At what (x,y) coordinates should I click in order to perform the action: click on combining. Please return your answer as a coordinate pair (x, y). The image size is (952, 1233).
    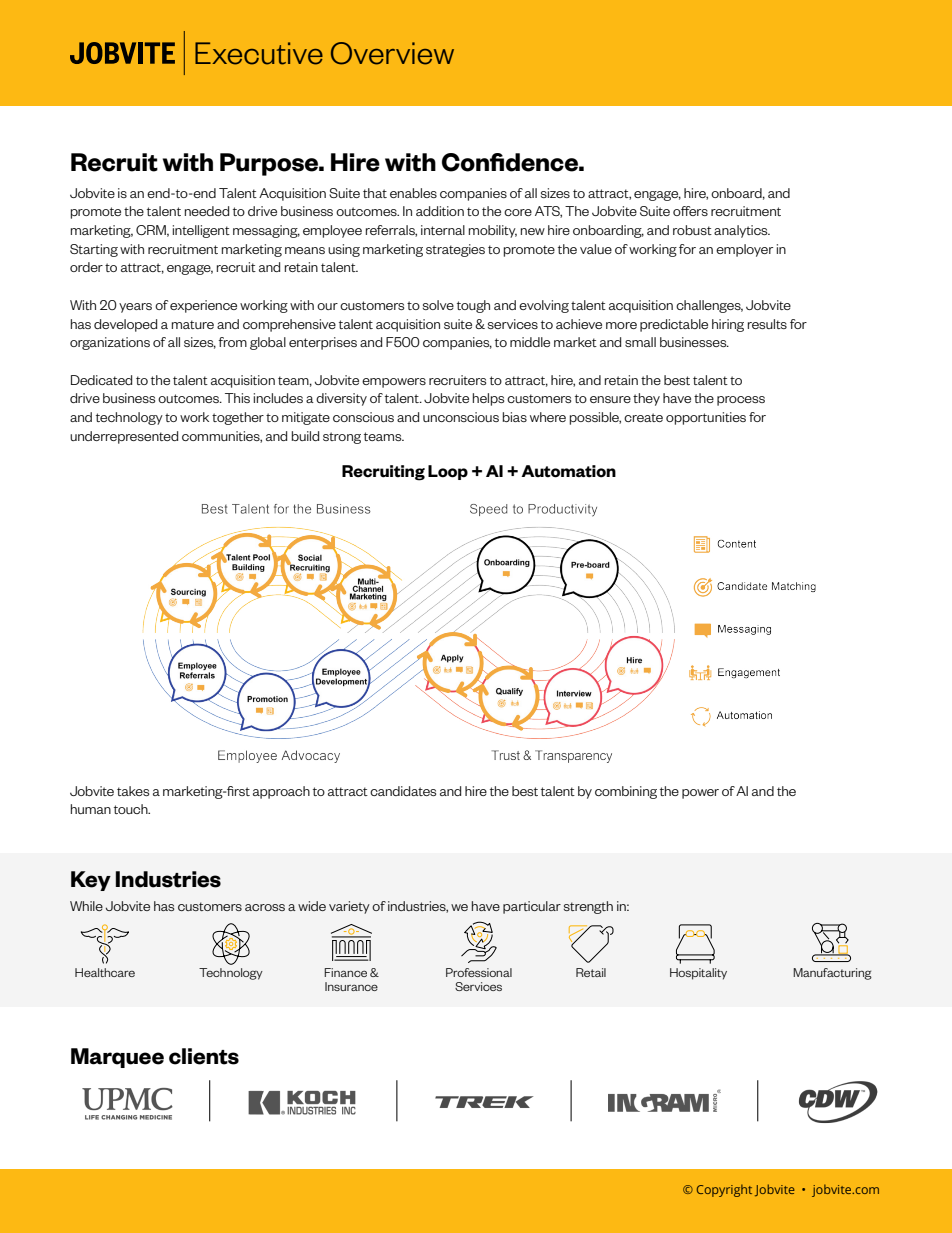
    Looking at the image, I should click on (626, 792).
